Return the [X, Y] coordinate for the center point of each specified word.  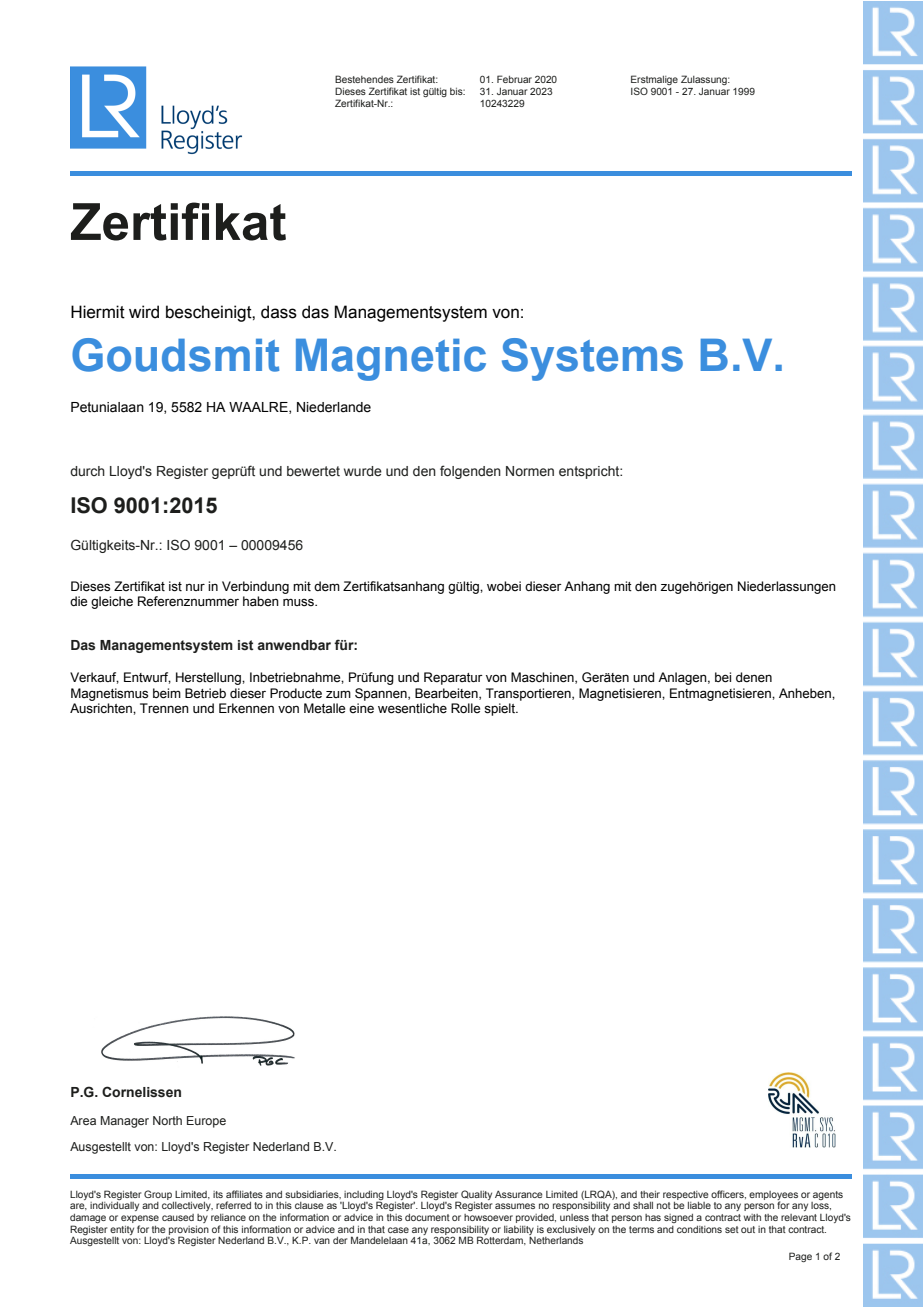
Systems [592, 359]
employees [773, 1196]
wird [144, 312]
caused [178, 1217]
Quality [476, 1195]
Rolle [465, 708]
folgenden [470, 472]
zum [338, 694]
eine [361, 708]
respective [686, 1195]
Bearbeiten [447, 694]
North [167, 1120]
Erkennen [246, 708]
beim [167, 693]
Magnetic [391, 360]
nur [195, 587]
